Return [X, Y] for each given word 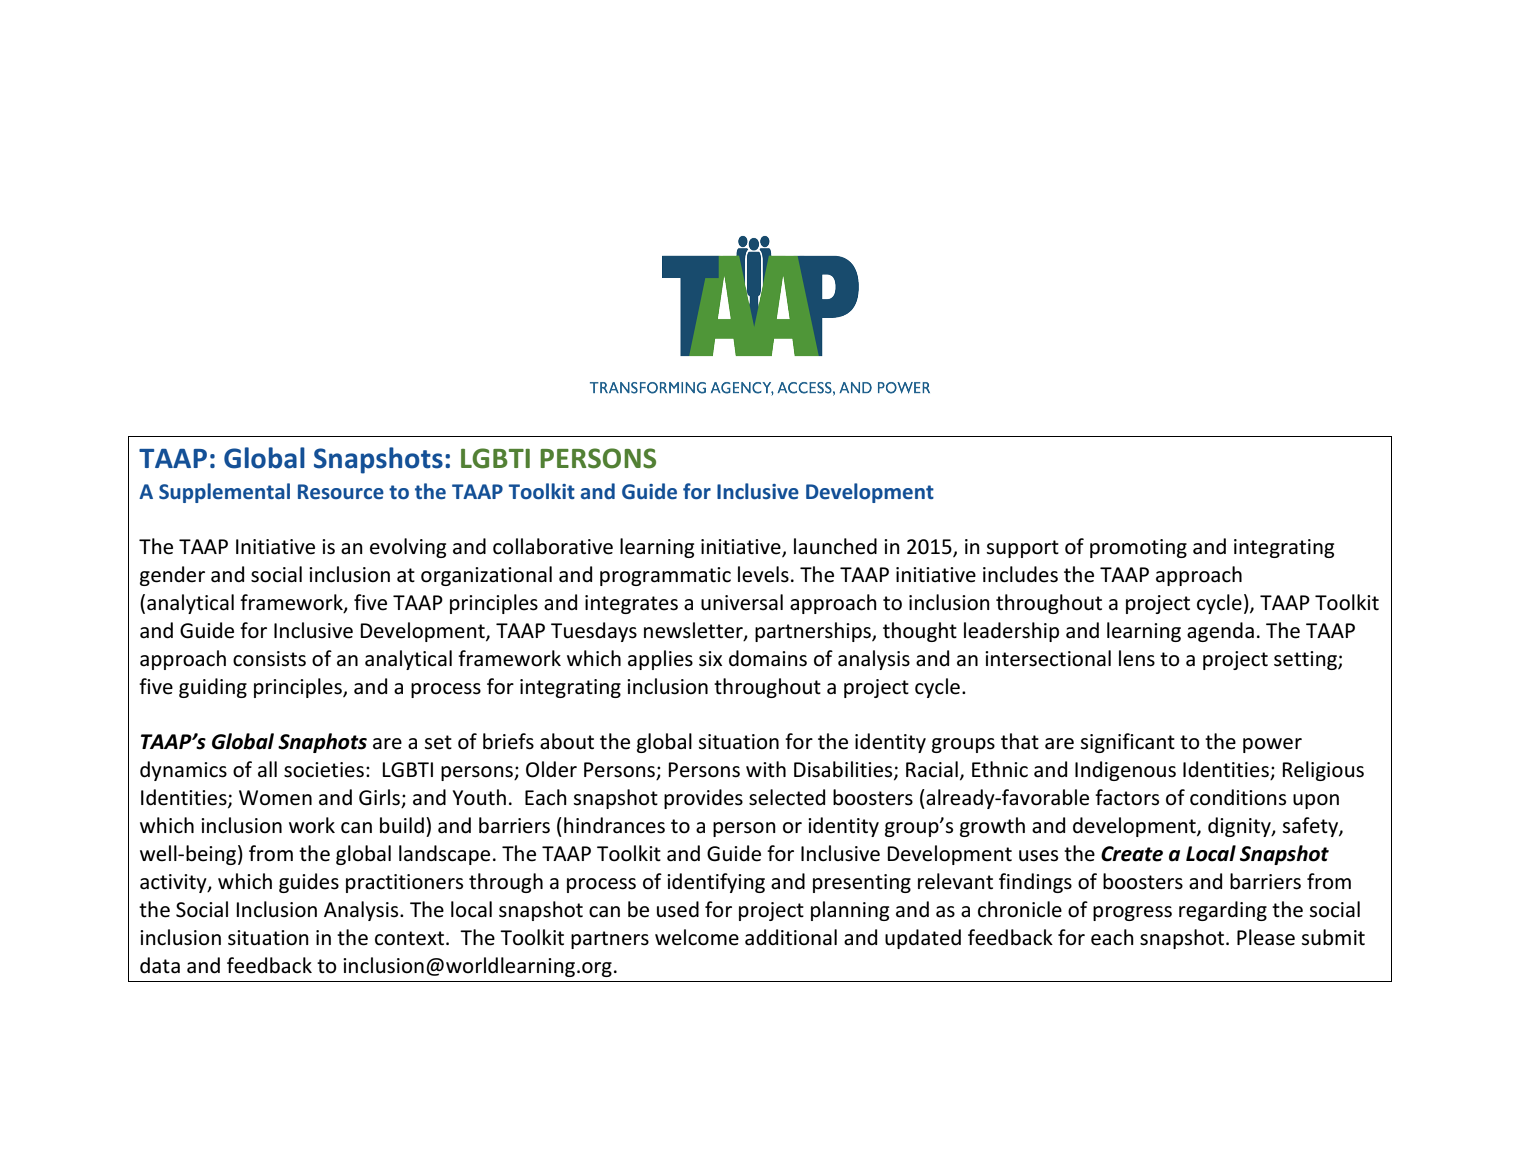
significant [1127, 743]
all [267, 769]
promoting [1138, 548]
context [409, 938]
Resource [341, 492]
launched [835, 546]
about [567, 741]
